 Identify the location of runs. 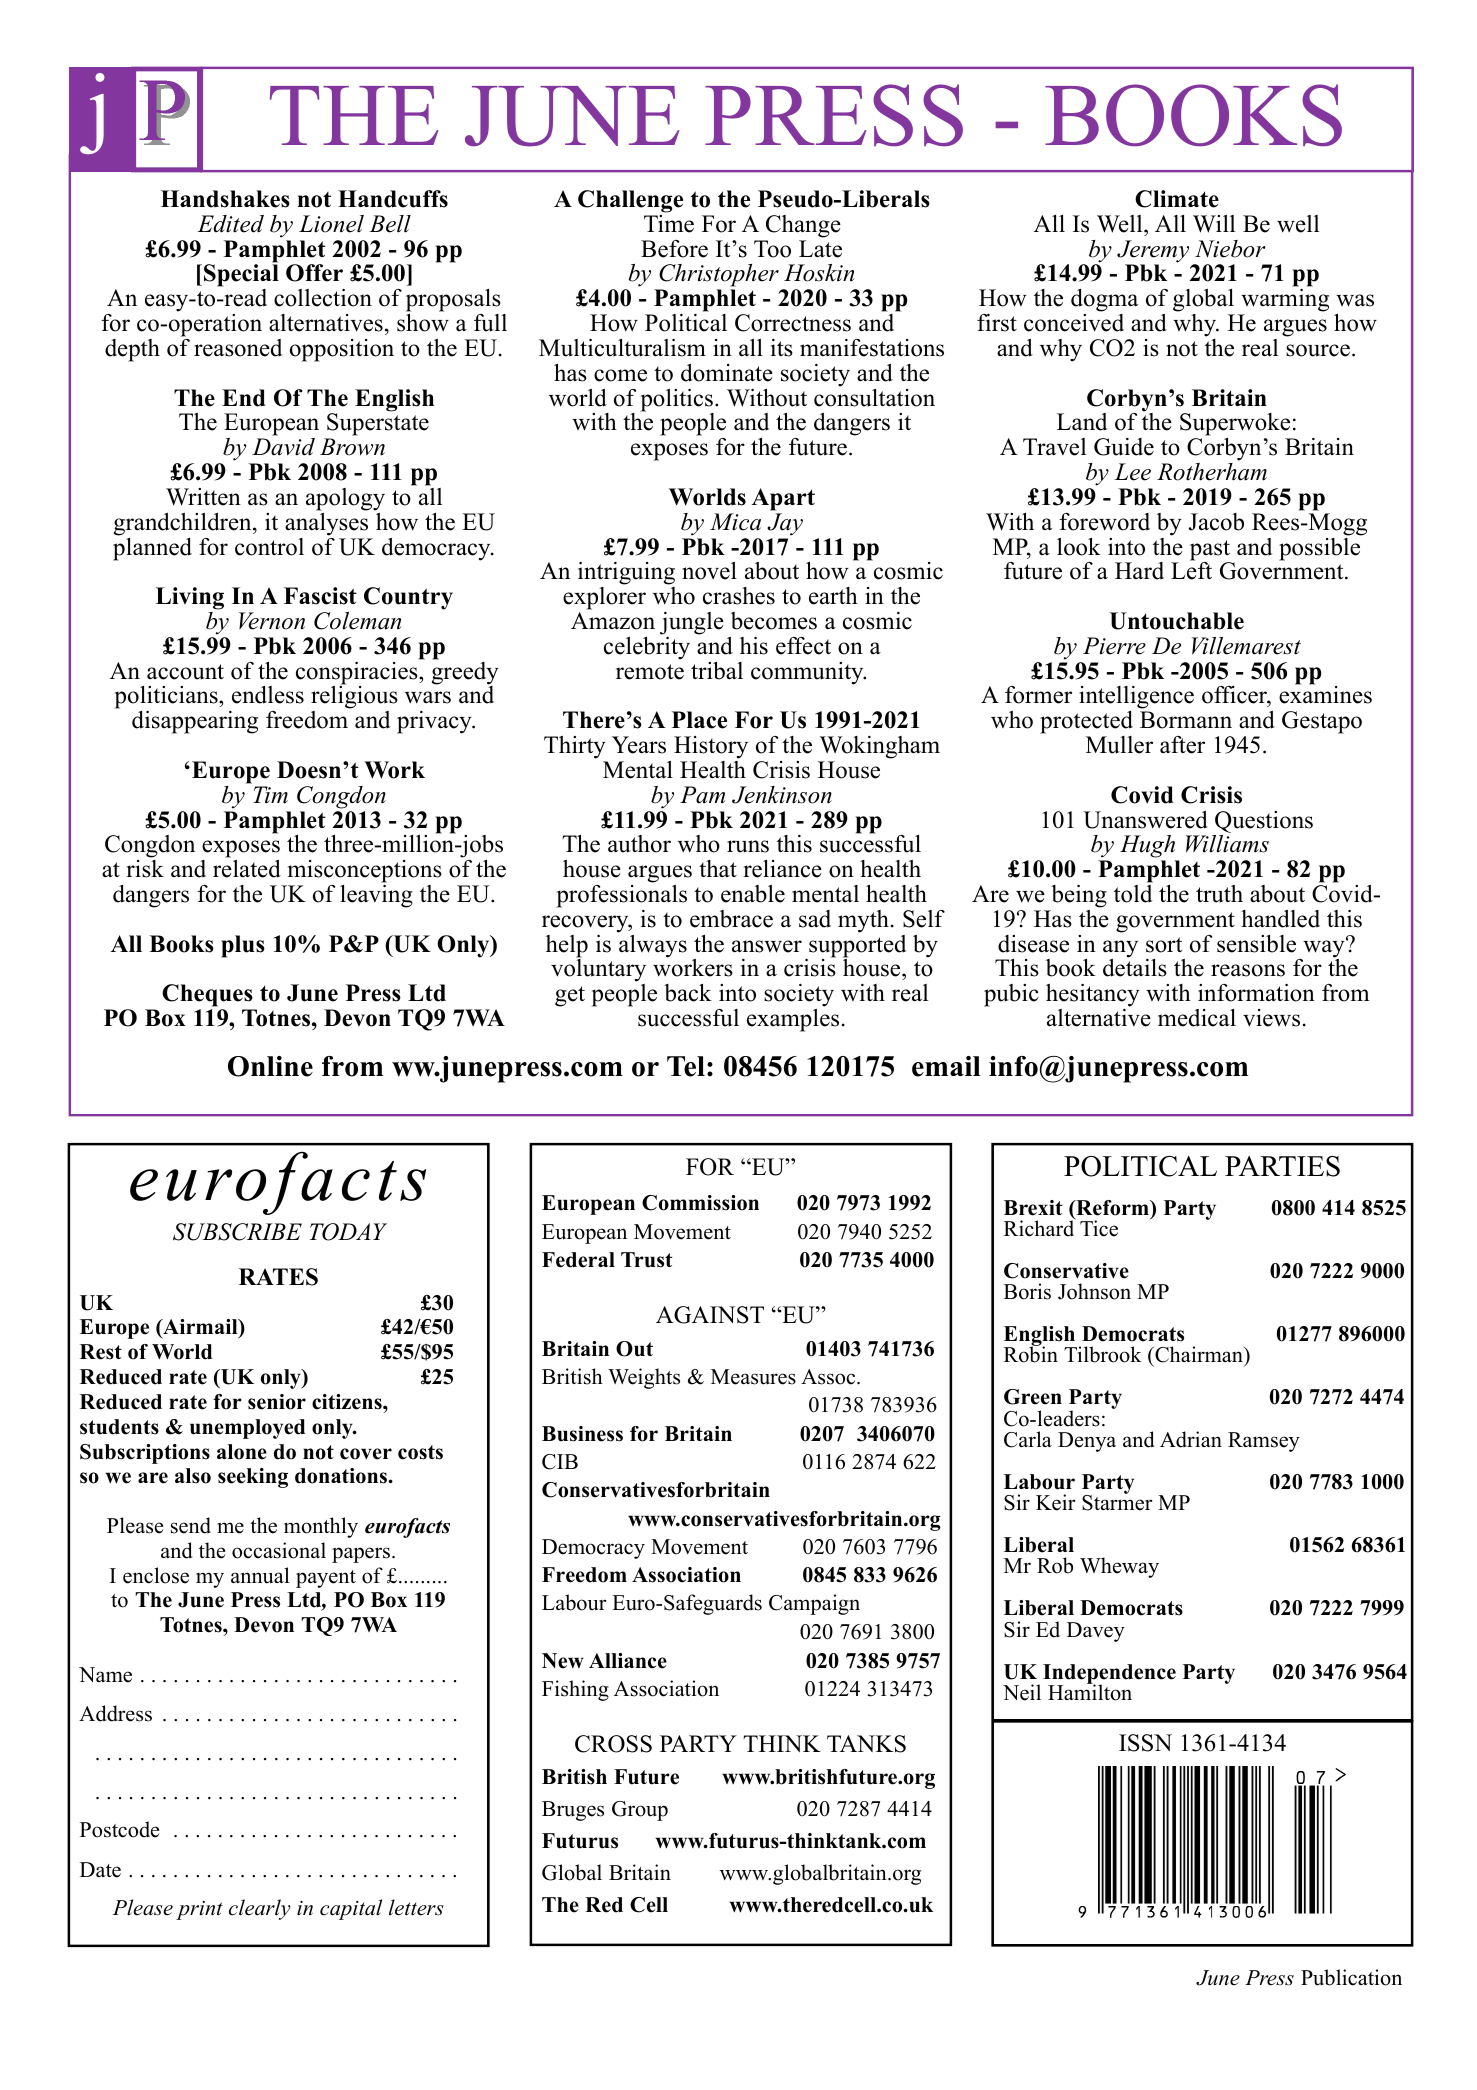
(748, 846).
